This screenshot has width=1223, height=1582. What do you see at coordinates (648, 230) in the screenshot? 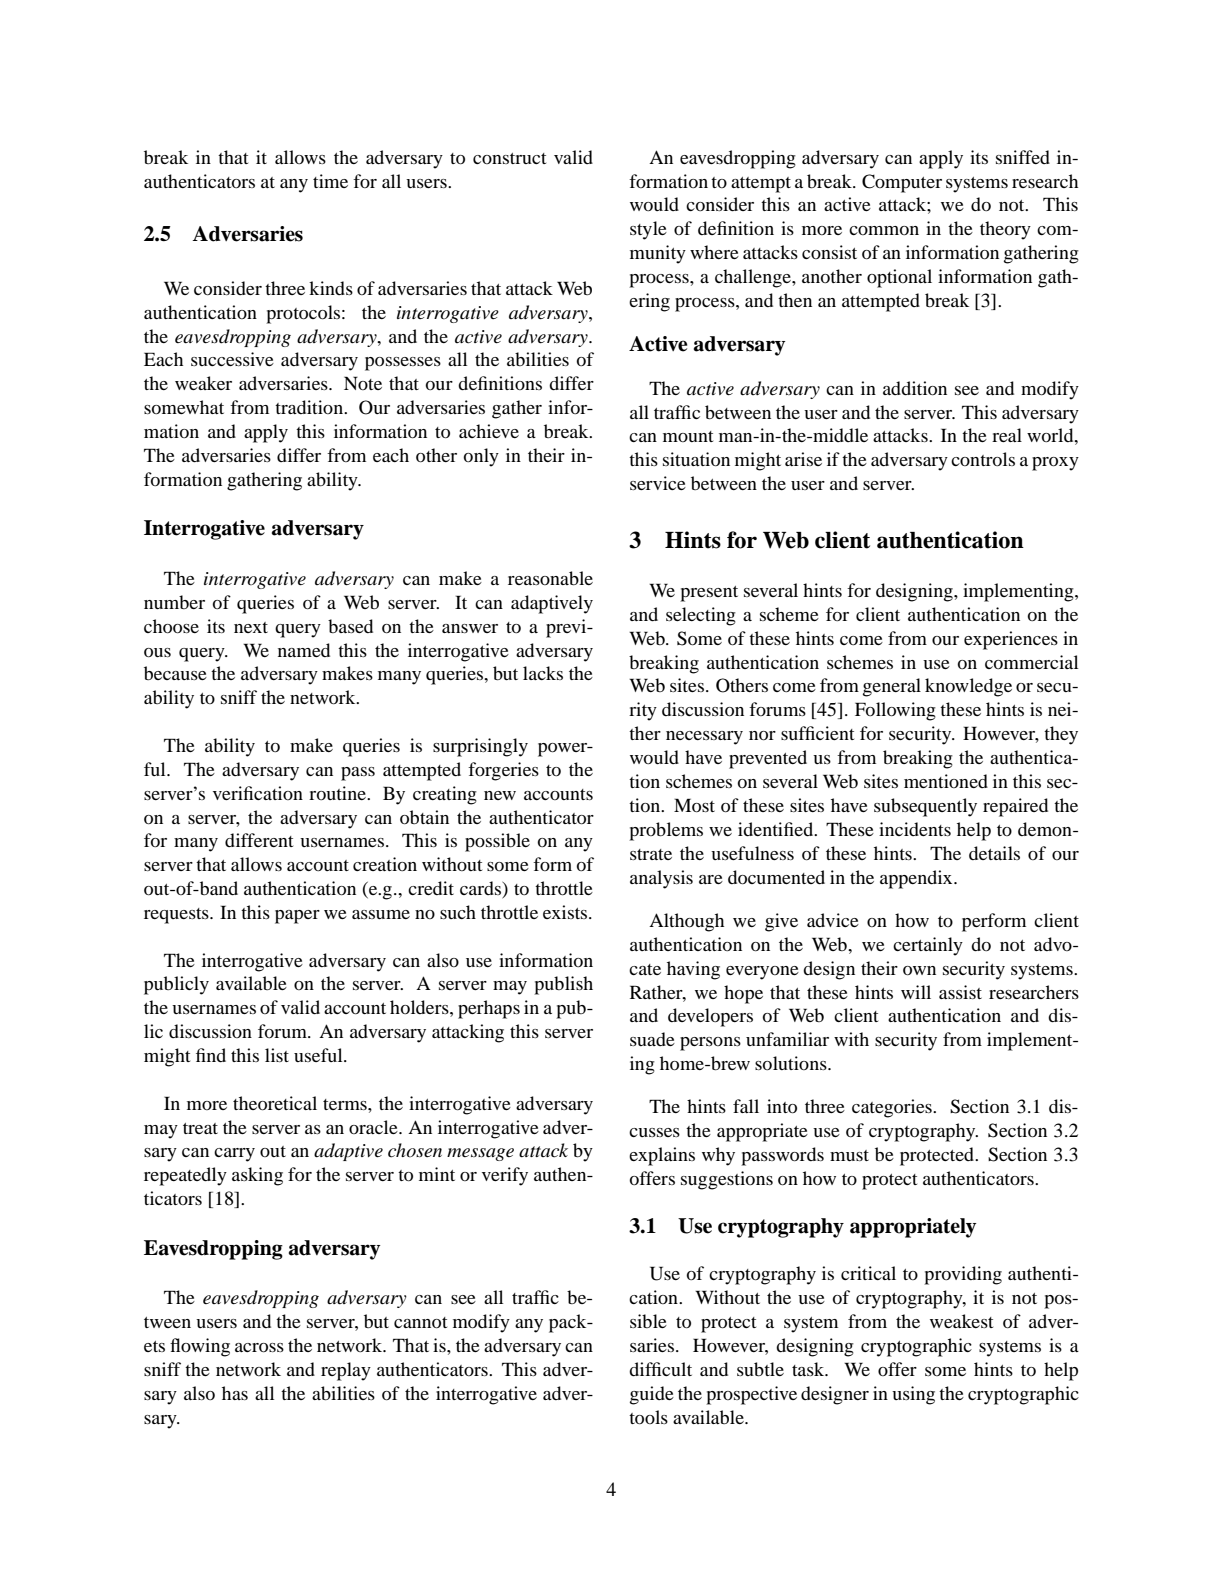
I see `style` at bounding box center [648, 230].
